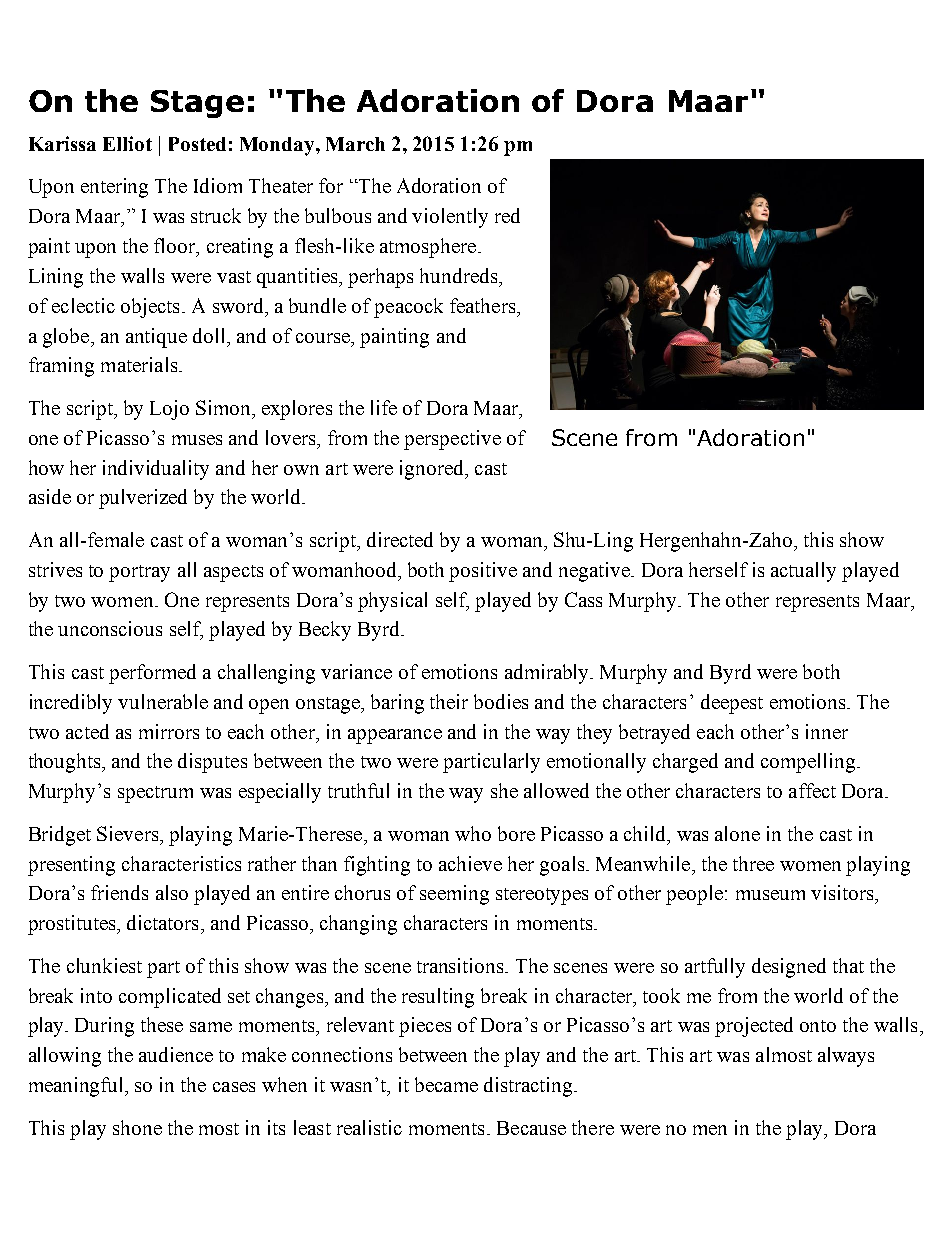 This document has height=1233, width=952. What do you see at coordinates (392, 602) in the document?
I see `physical` at bounding box center [392, 602].
